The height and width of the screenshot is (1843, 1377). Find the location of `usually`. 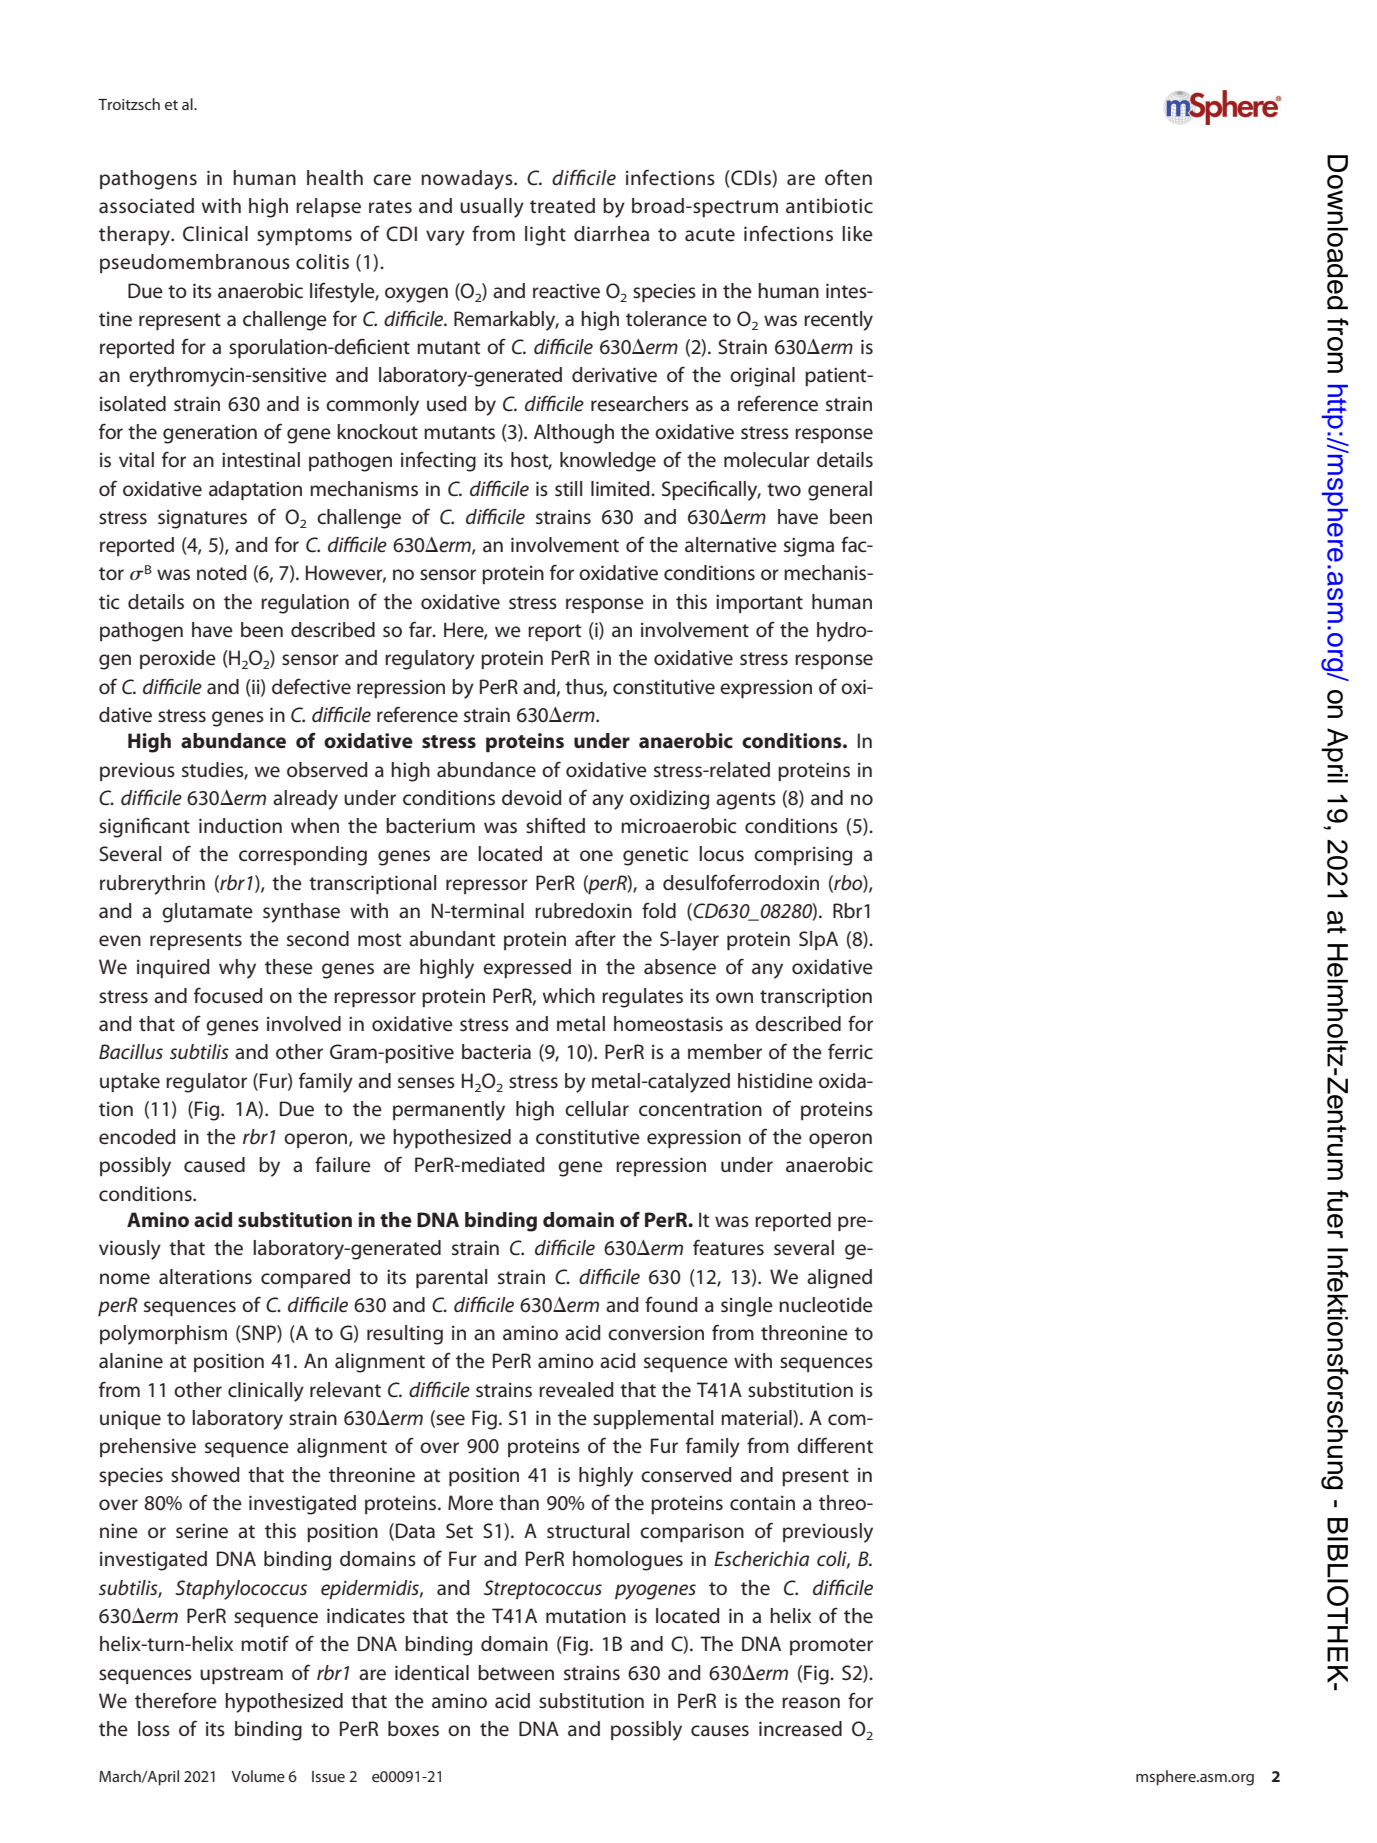

usually is located at coordinates (492, 208).
